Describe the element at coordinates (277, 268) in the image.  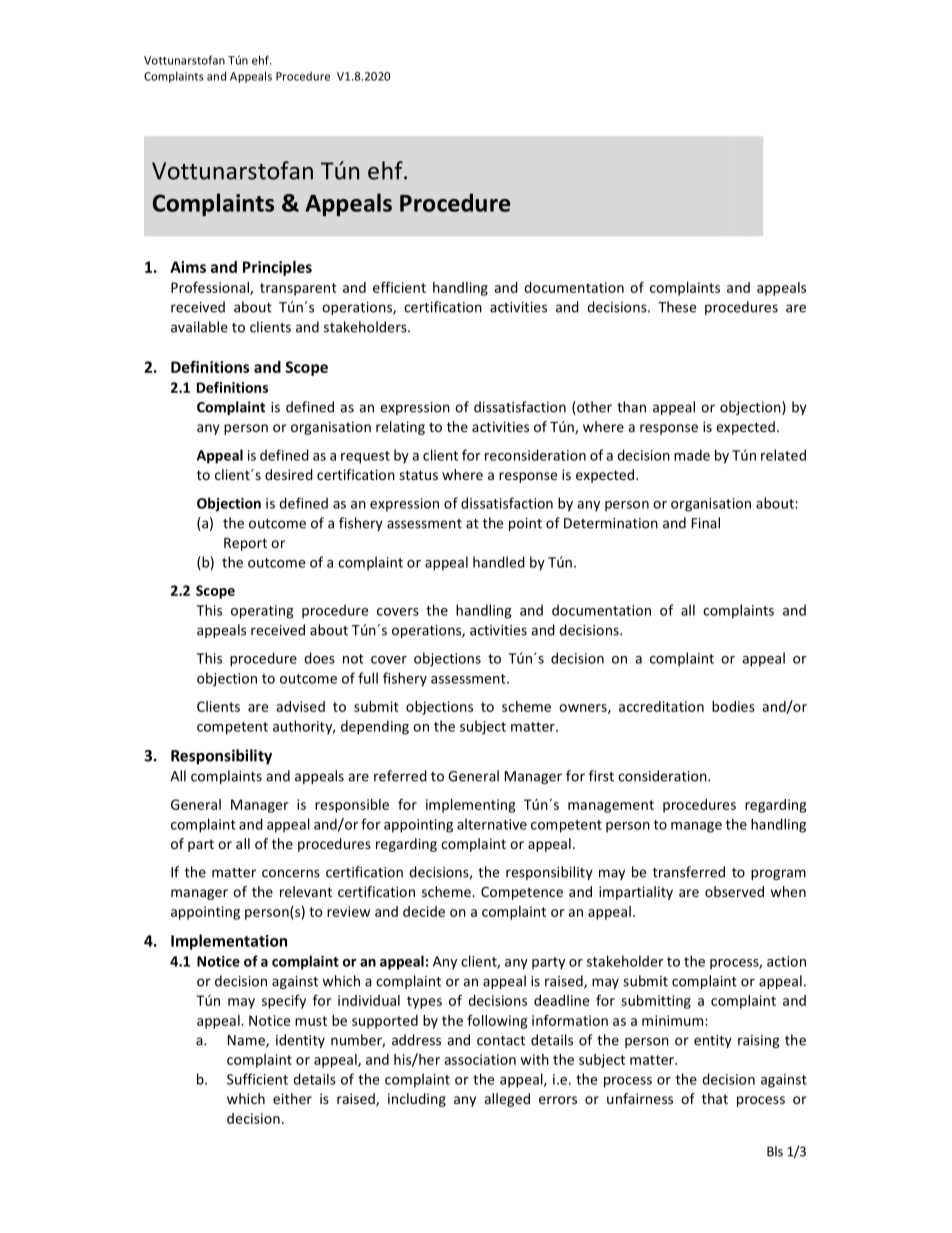
I see `Principles` at that location.
